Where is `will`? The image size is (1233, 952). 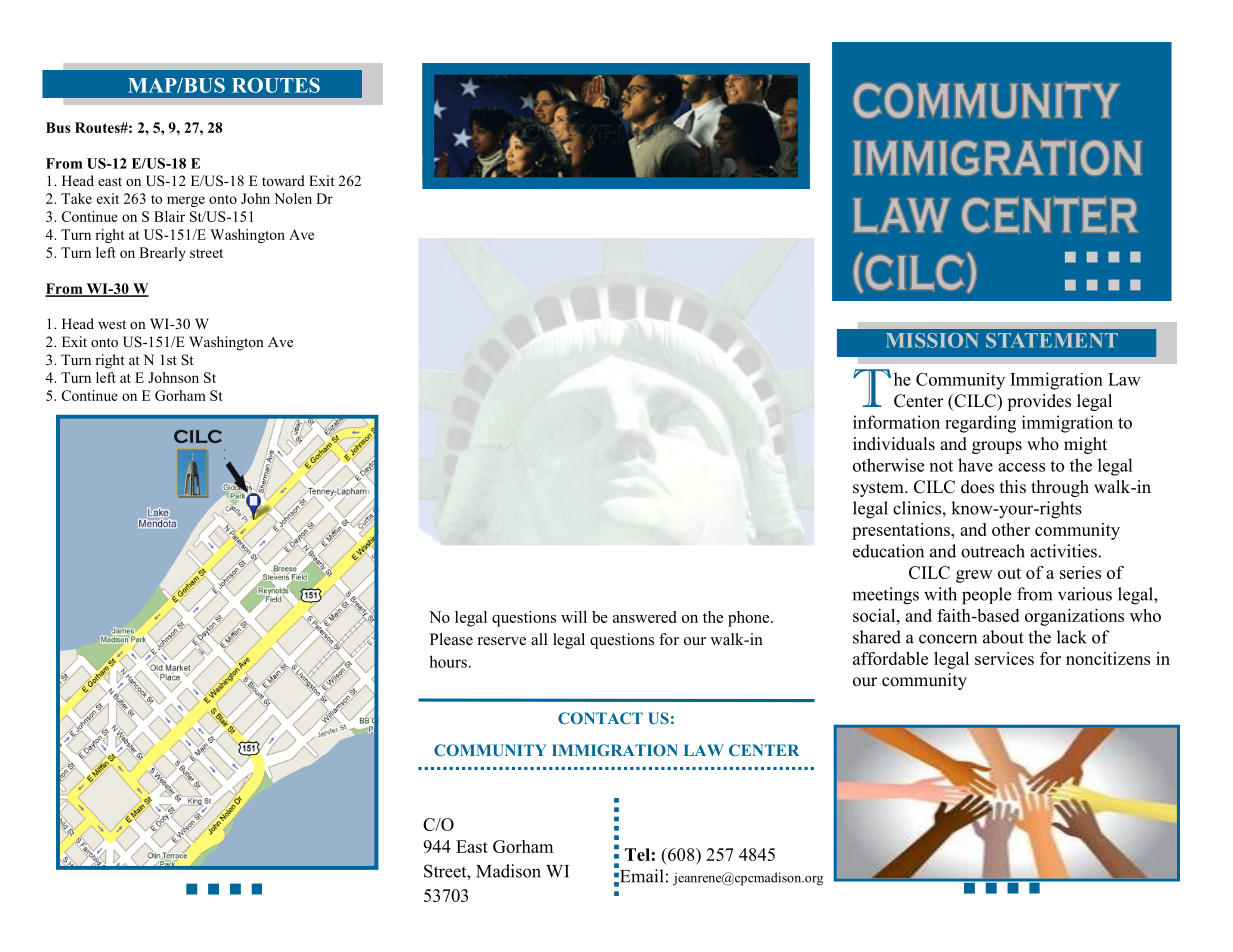
will is located at coordinates (574, 617).
